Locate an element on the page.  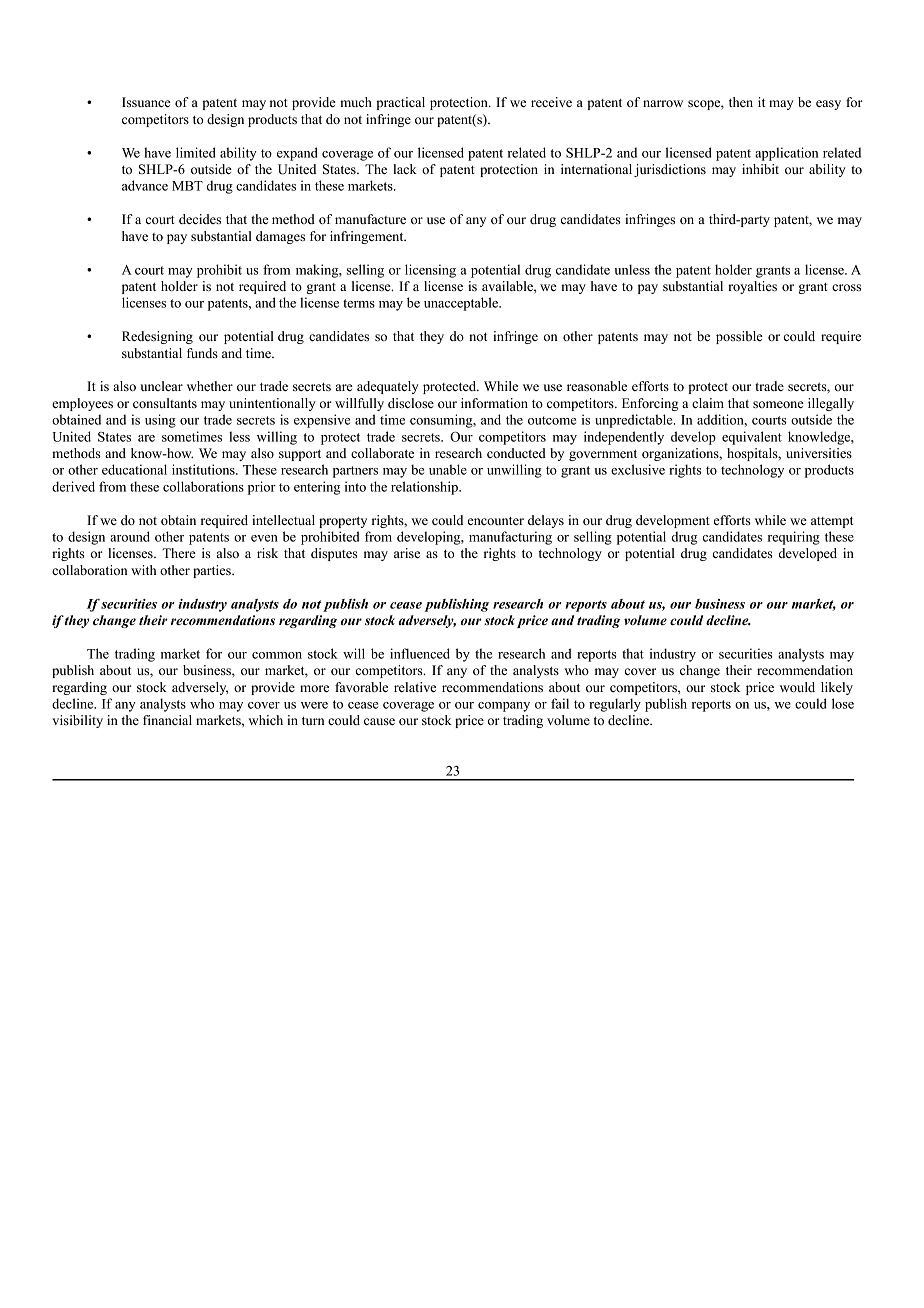
company is located at coordinates (504, 707).
